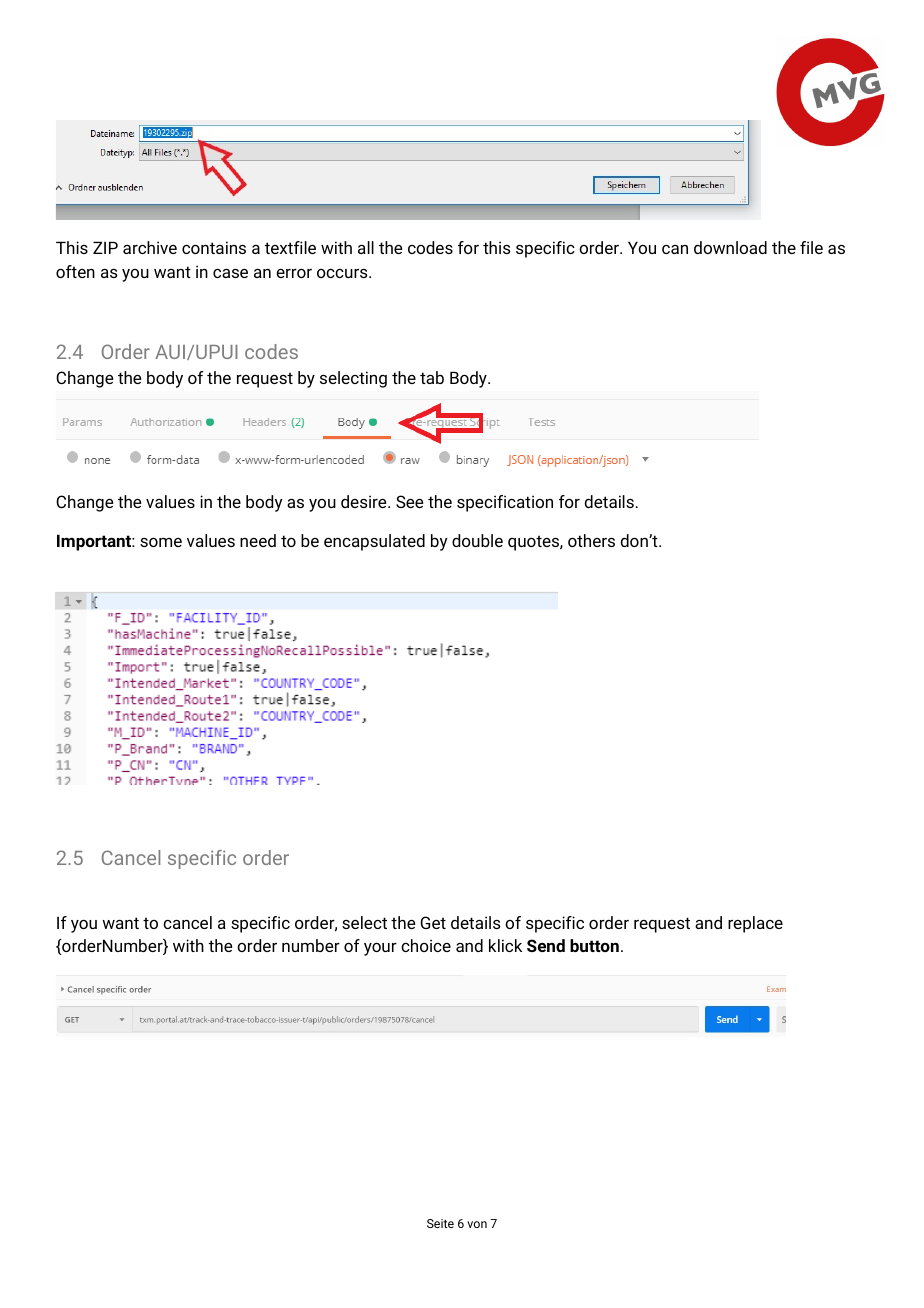 This screenshot has width=924, height=1308. I want to click on all, so click(366, 247).
